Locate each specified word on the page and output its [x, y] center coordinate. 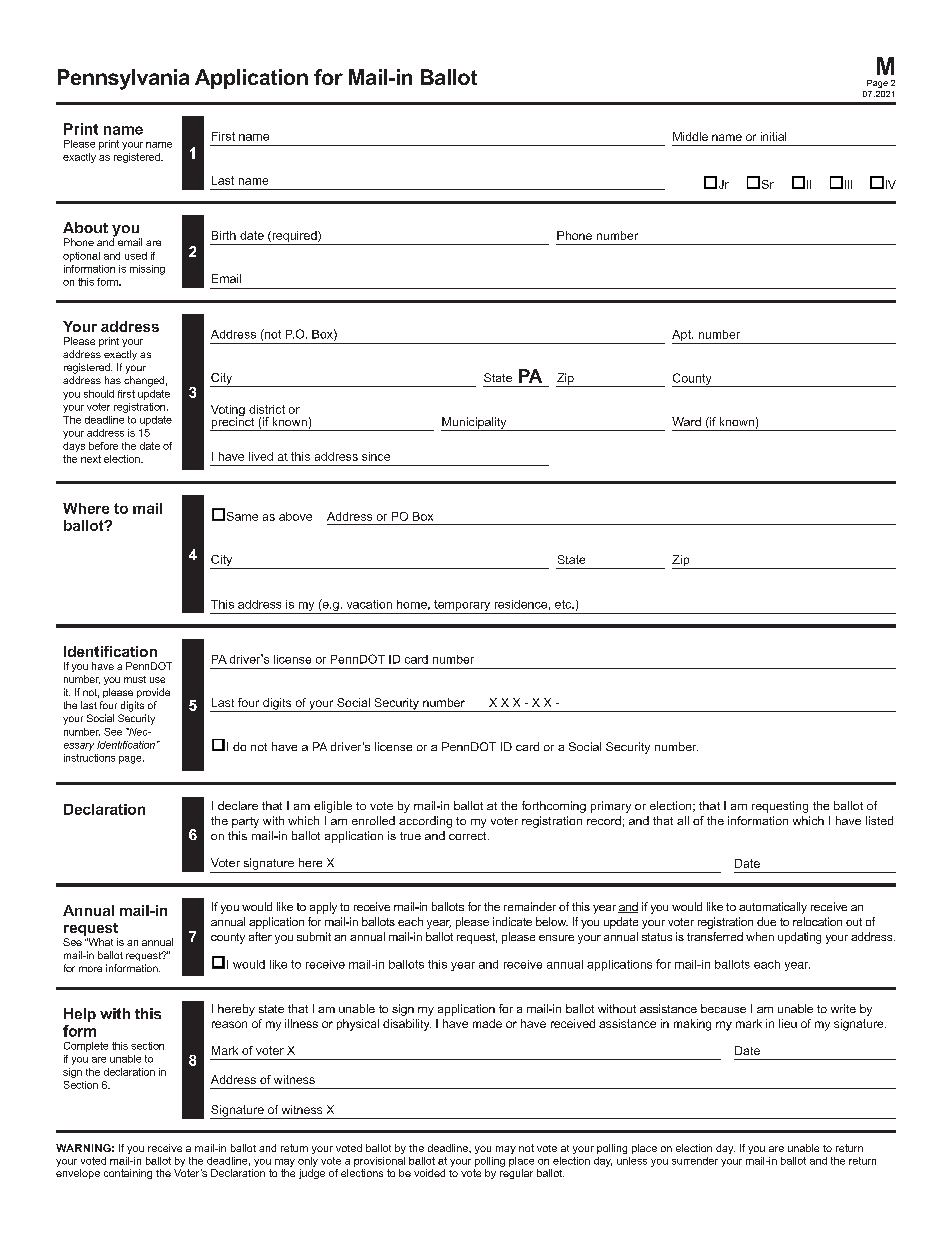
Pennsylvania [123, 79]
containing [128, 1174]
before [103, 446]
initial [773, 136]
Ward [686, 421]
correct [469, 836]
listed [879, 820]
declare [238, 805]
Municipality [475, 424]
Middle [690, 136]
